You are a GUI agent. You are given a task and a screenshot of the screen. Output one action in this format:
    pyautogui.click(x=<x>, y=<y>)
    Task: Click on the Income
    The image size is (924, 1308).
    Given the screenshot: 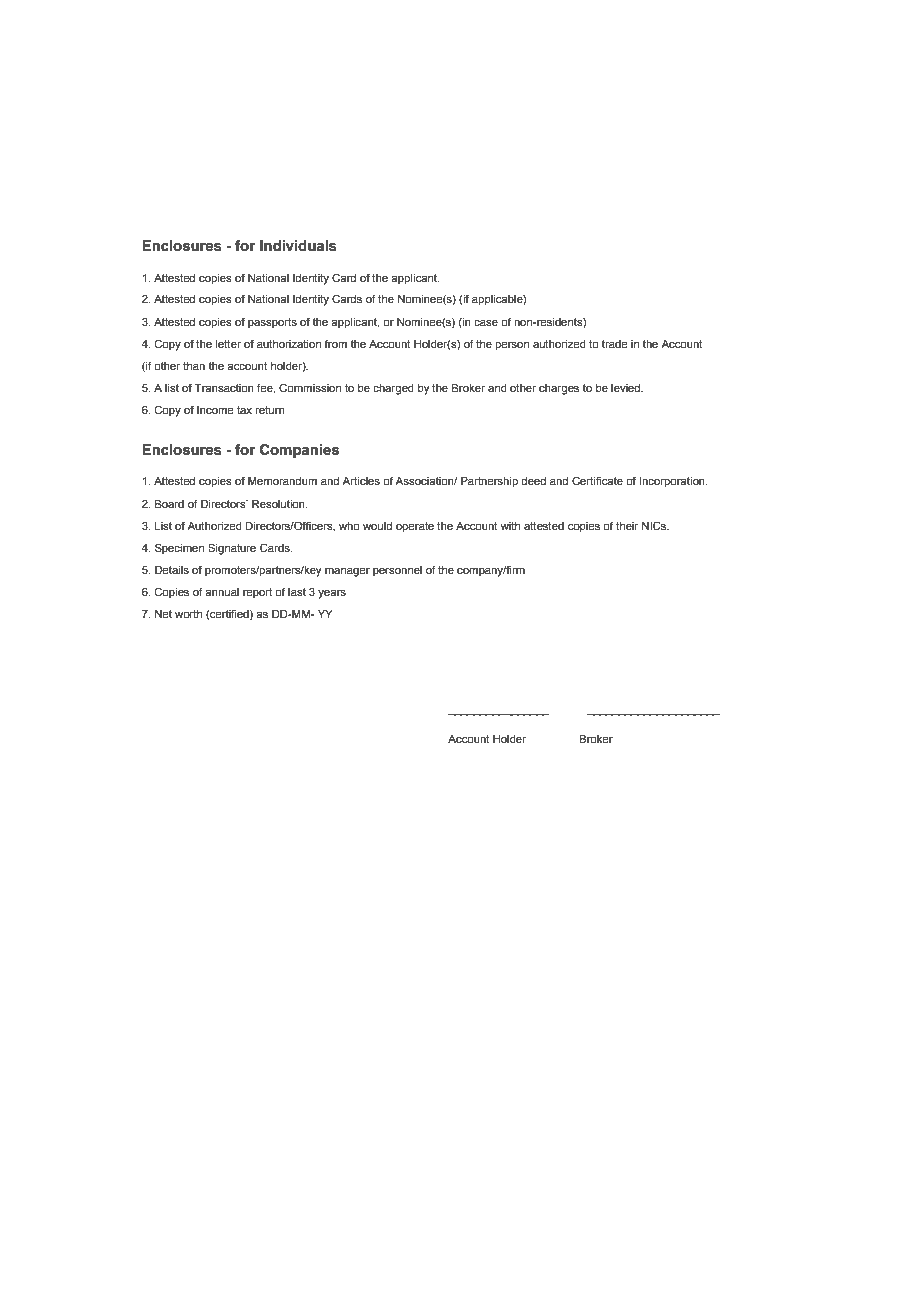 What is the action you would take?
    pyautogui.click(x=215, y=410)
